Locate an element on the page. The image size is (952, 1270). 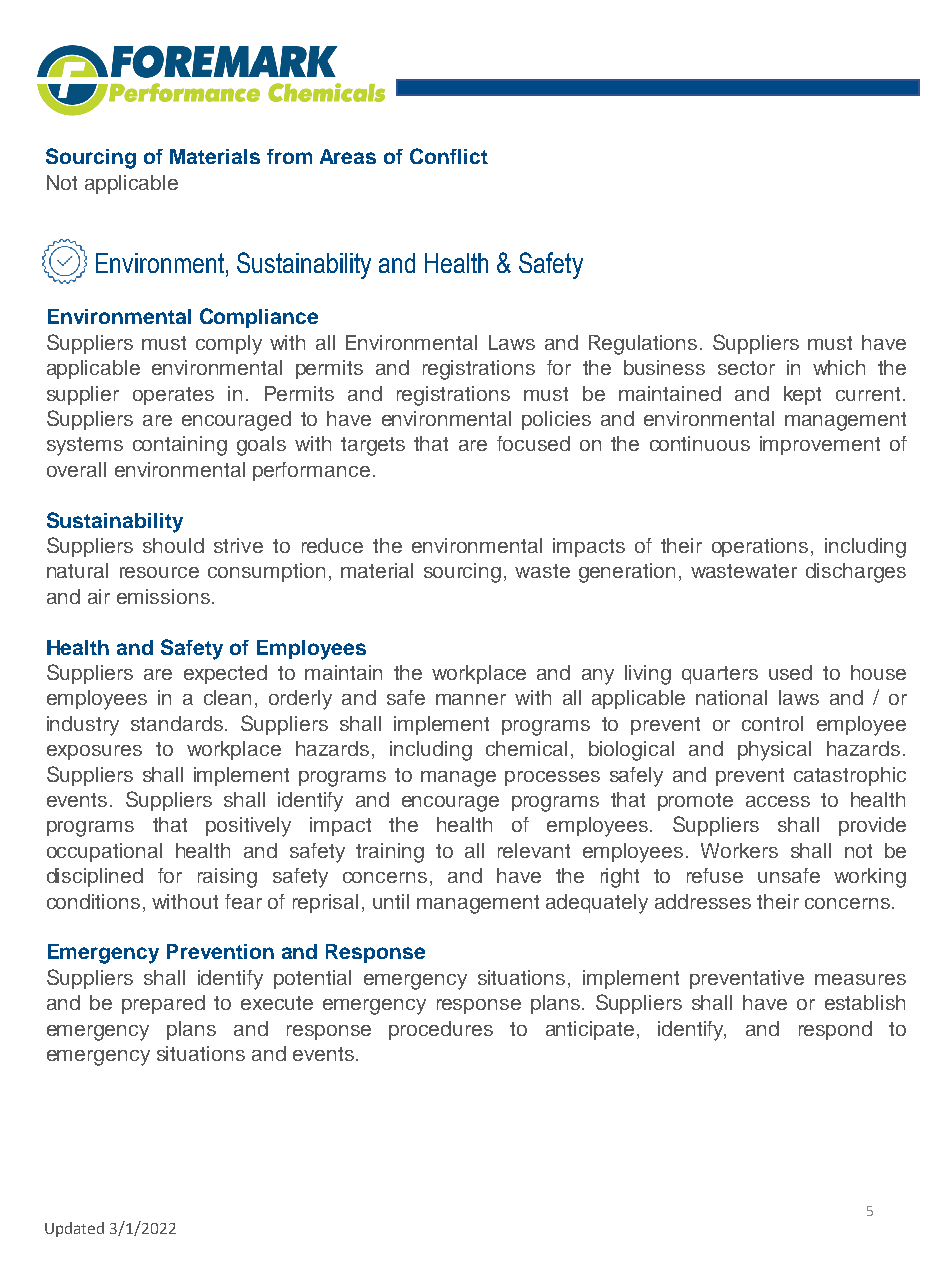
Conflict is located at coordinates (449, 156).
